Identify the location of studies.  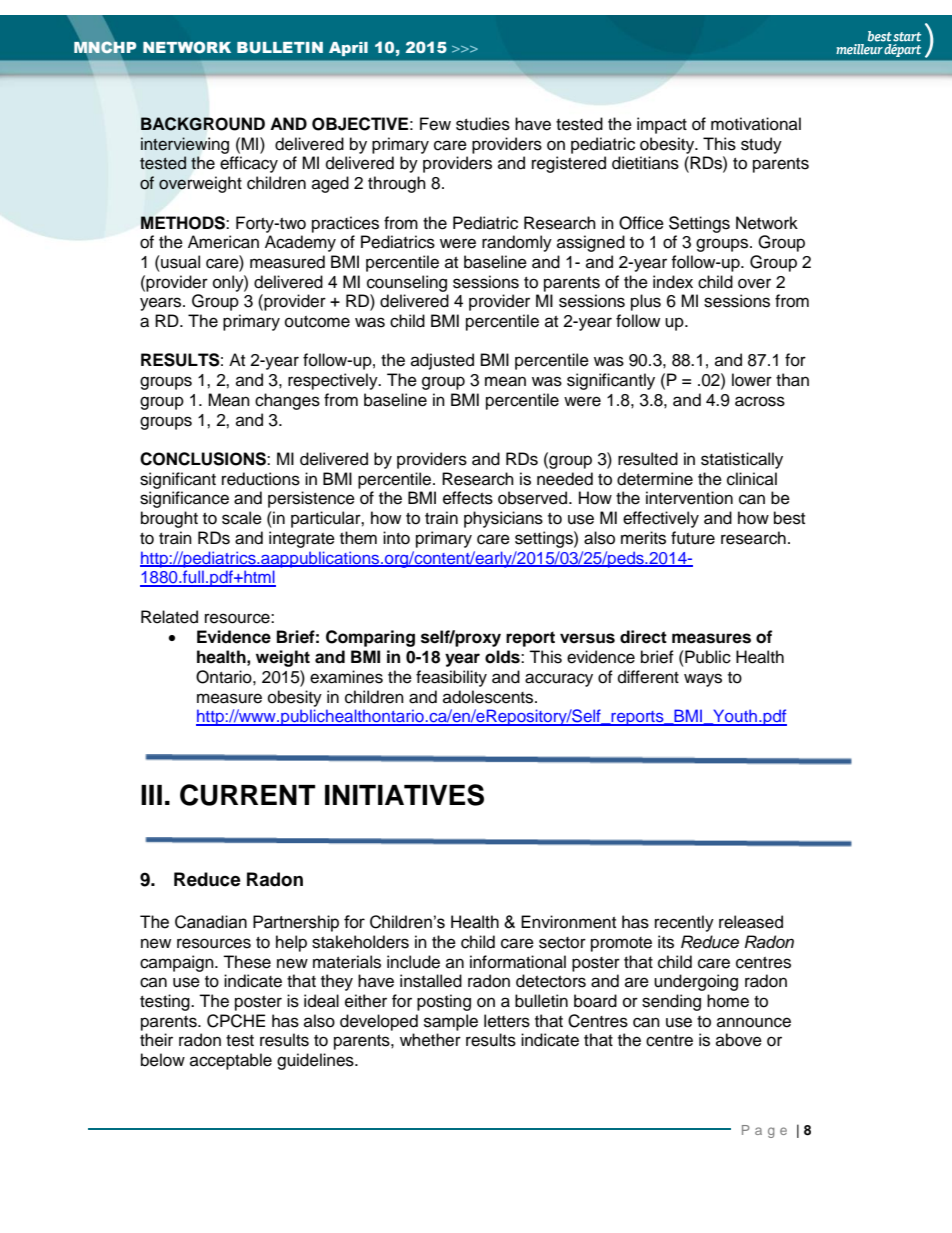
(483, 124).
